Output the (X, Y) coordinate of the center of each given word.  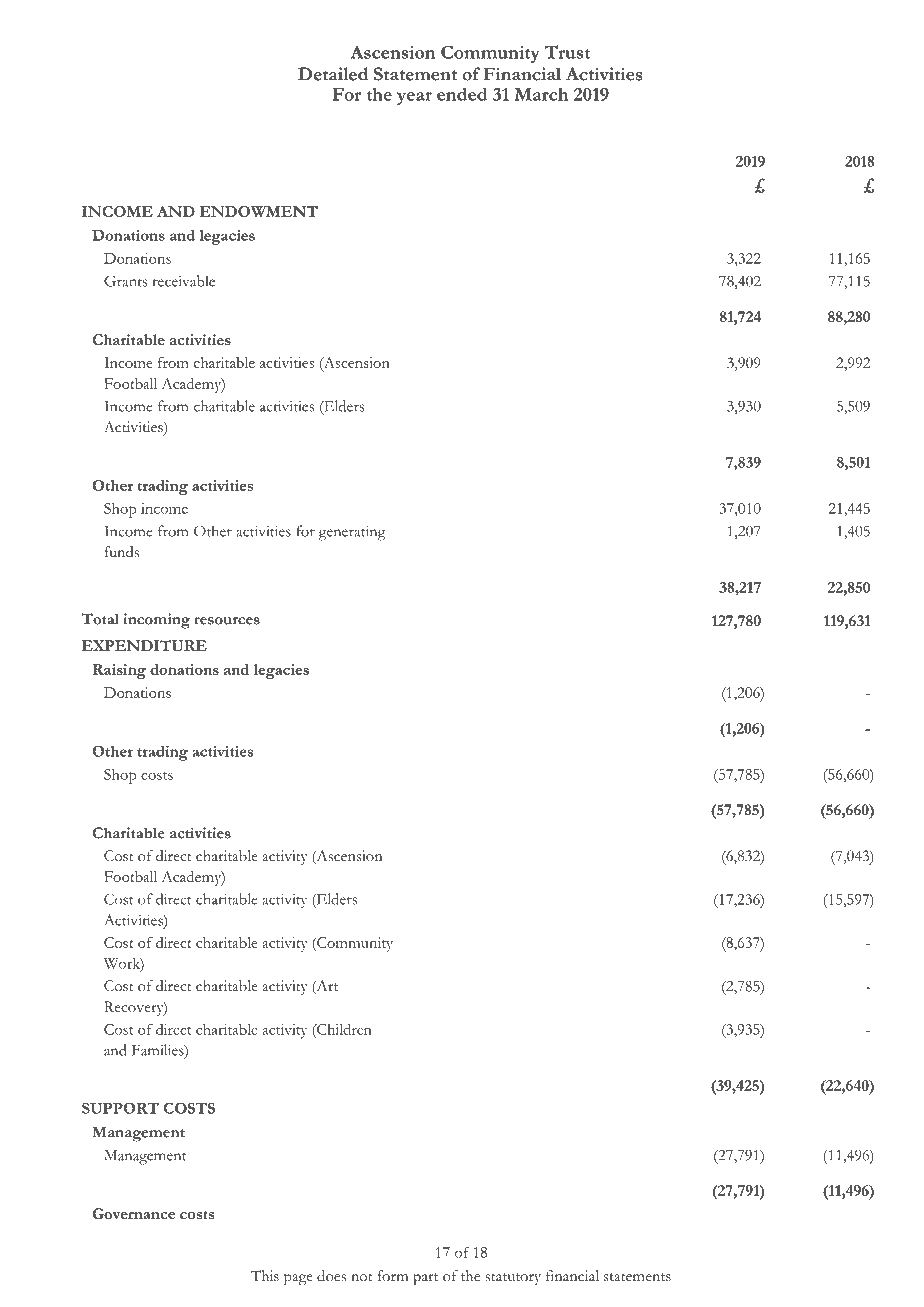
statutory (513, 1279)
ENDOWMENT (258, 211)
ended (462, 94)
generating (352, 533)
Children (343, 1029)
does (331, 1276)
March (541, 94)
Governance (133, 1213)
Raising (119, 671)
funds (122, 552)
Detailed (333, 74)
